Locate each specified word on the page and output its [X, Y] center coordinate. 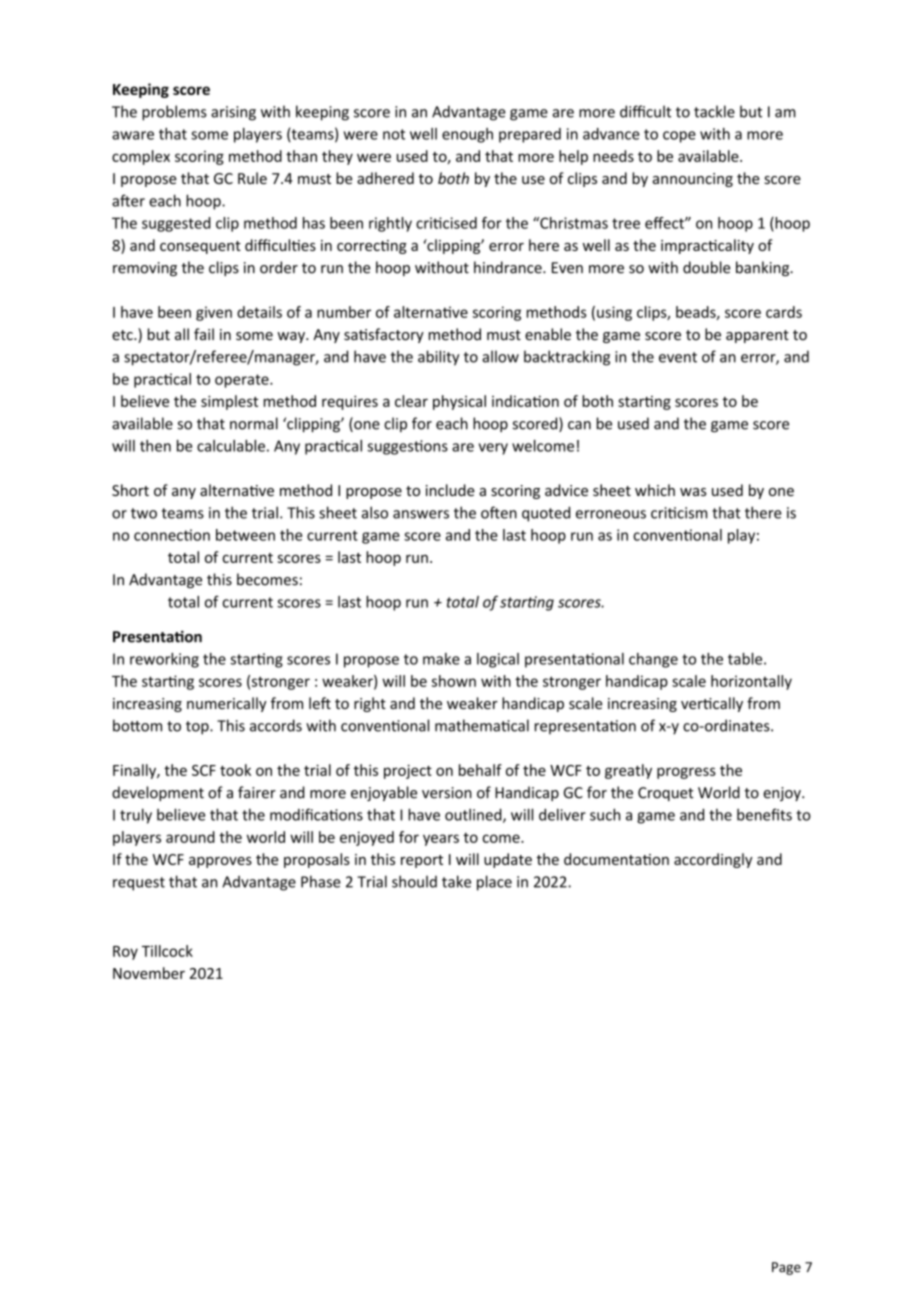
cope [679, 137]
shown [454, 681]
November [149, 973]
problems [174, 113]
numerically [227, 704]
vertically [712, 704]
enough [467, 135]
